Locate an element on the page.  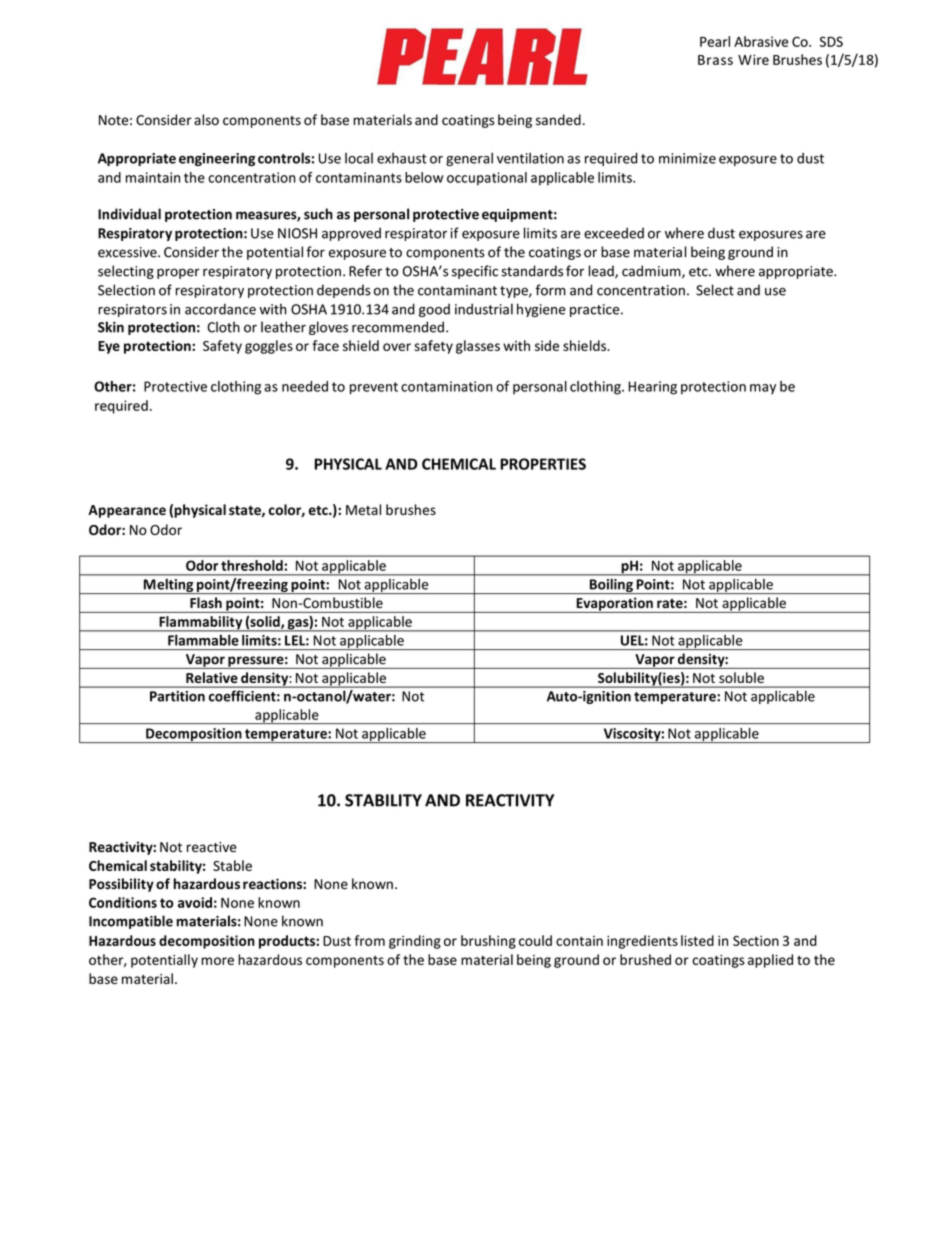
Boiling is located at coordinates (611, 586).
